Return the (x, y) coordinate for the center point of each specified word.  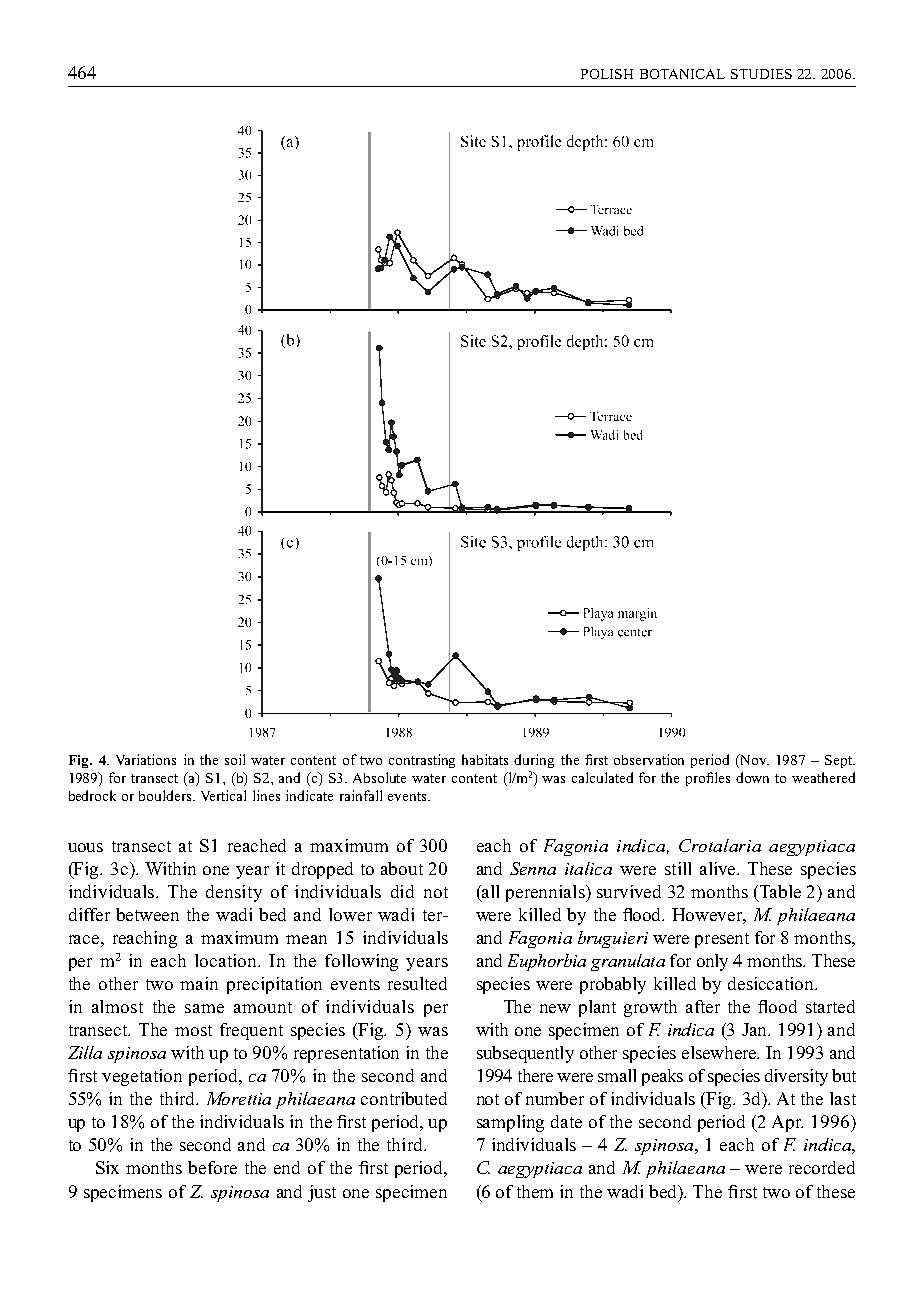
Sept (840, 761)
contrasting (422, 761)
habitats (485, 759)
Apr (787, 1123)
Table (780, 891)
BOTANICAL (682, 74)
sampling (510, 1123)
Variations (146, 759)
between (147, 914)
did (402, 891)
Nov (753, 759)
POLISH (607, 74)
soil (235, 759)
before (212, 1167)
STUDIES (761, 74)
